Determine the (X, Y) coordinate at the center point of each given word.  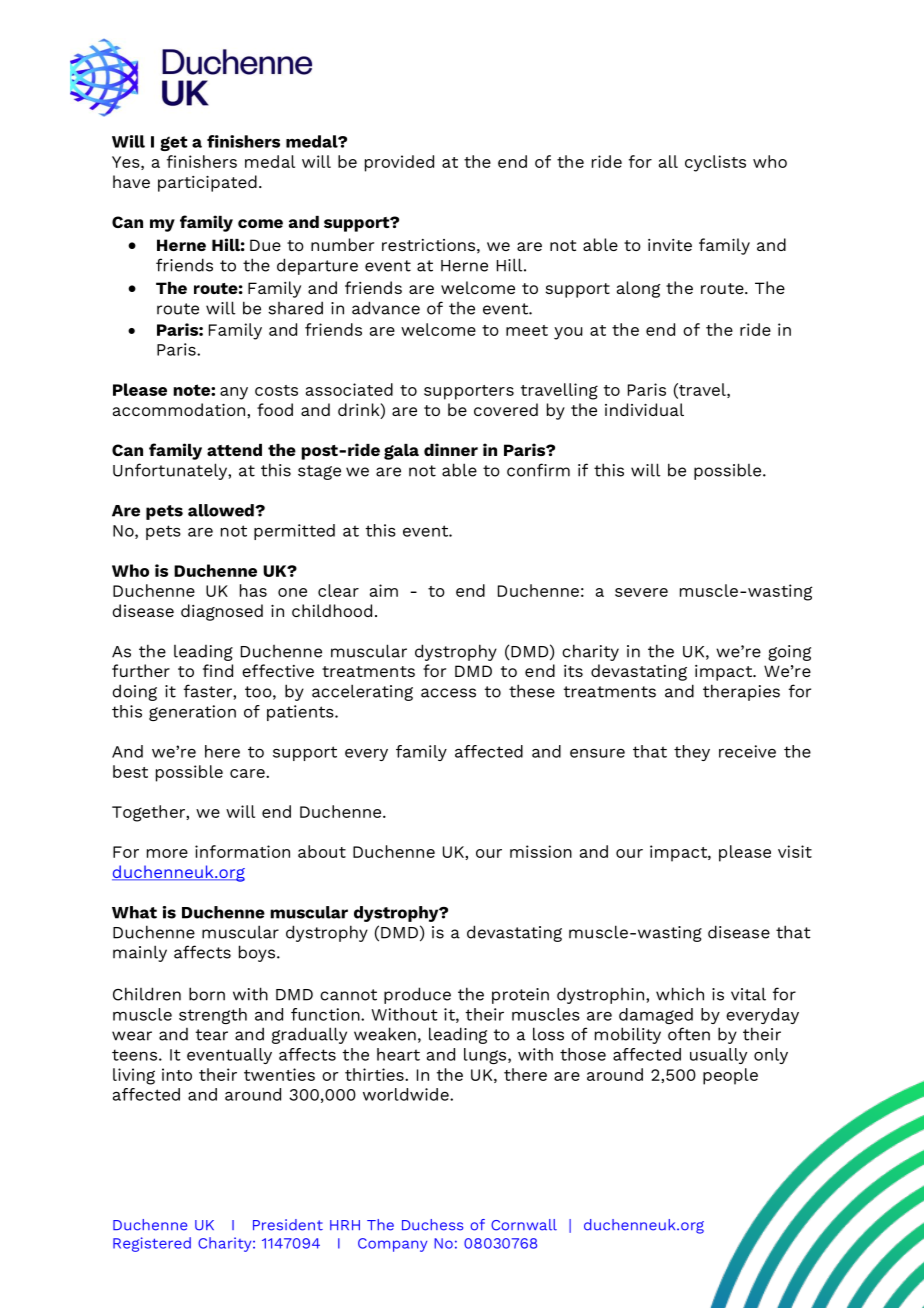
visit (795, 851)
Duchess (432, 1225)
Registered (152, 1244)
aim (384, 590)
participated (207, 183)
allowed (222, 510)
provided (399, 163)
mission (541, 851)
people (730, 1076)
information (242, 851)
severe (641, 592)
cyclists (715, 163)
